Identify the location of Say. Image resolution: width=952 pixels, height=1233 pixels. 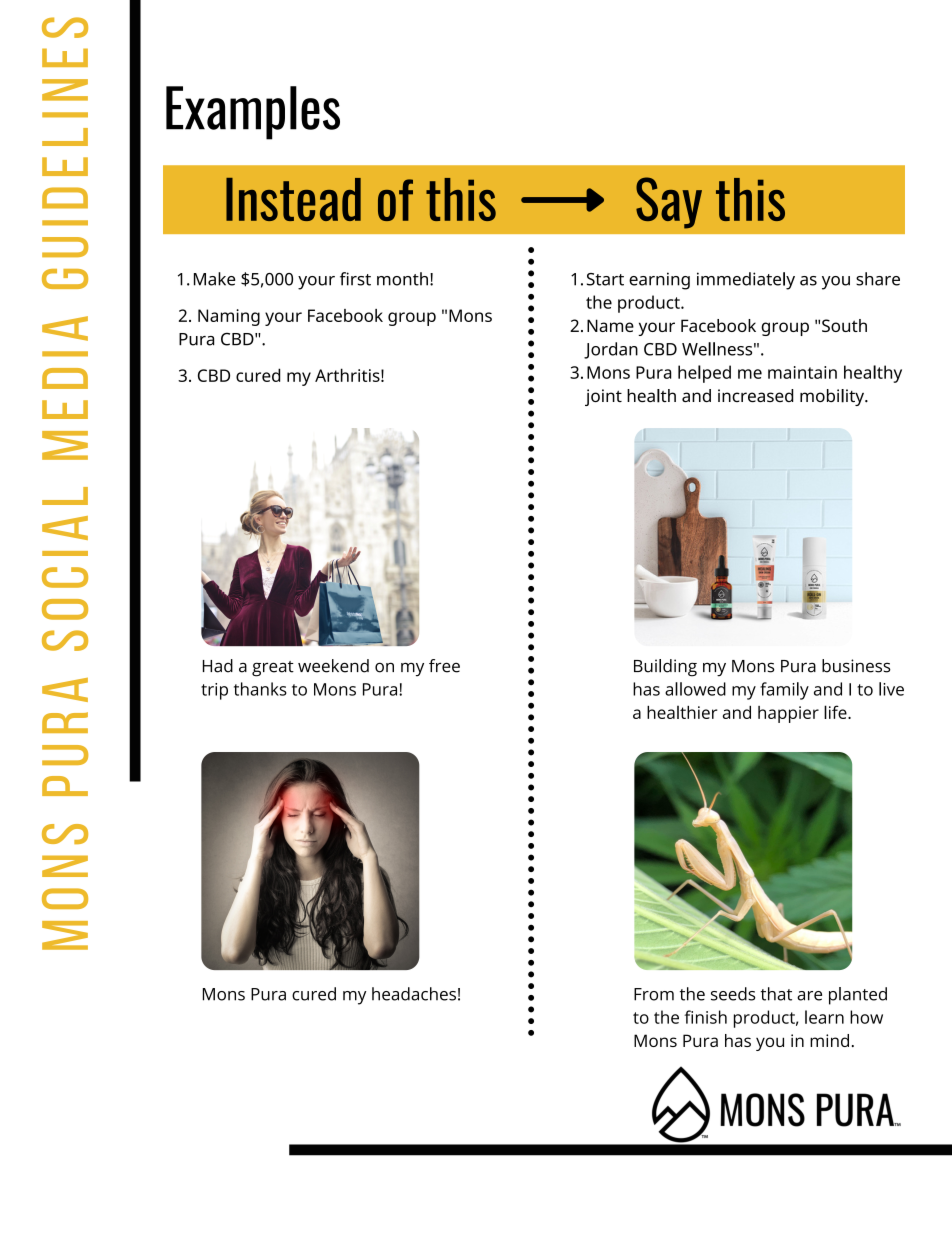
(669, 203).
